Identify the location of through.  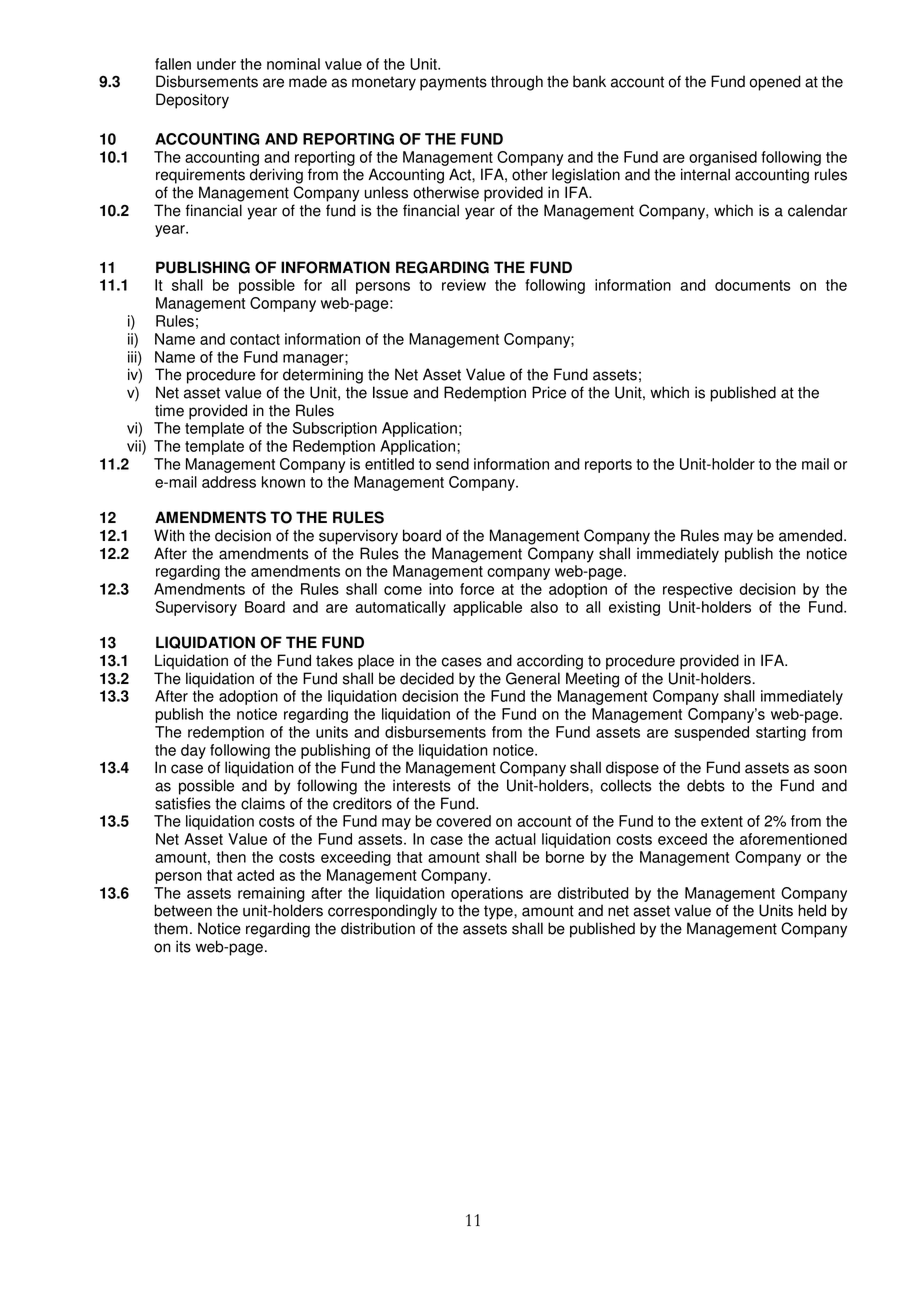
(517, 83).
